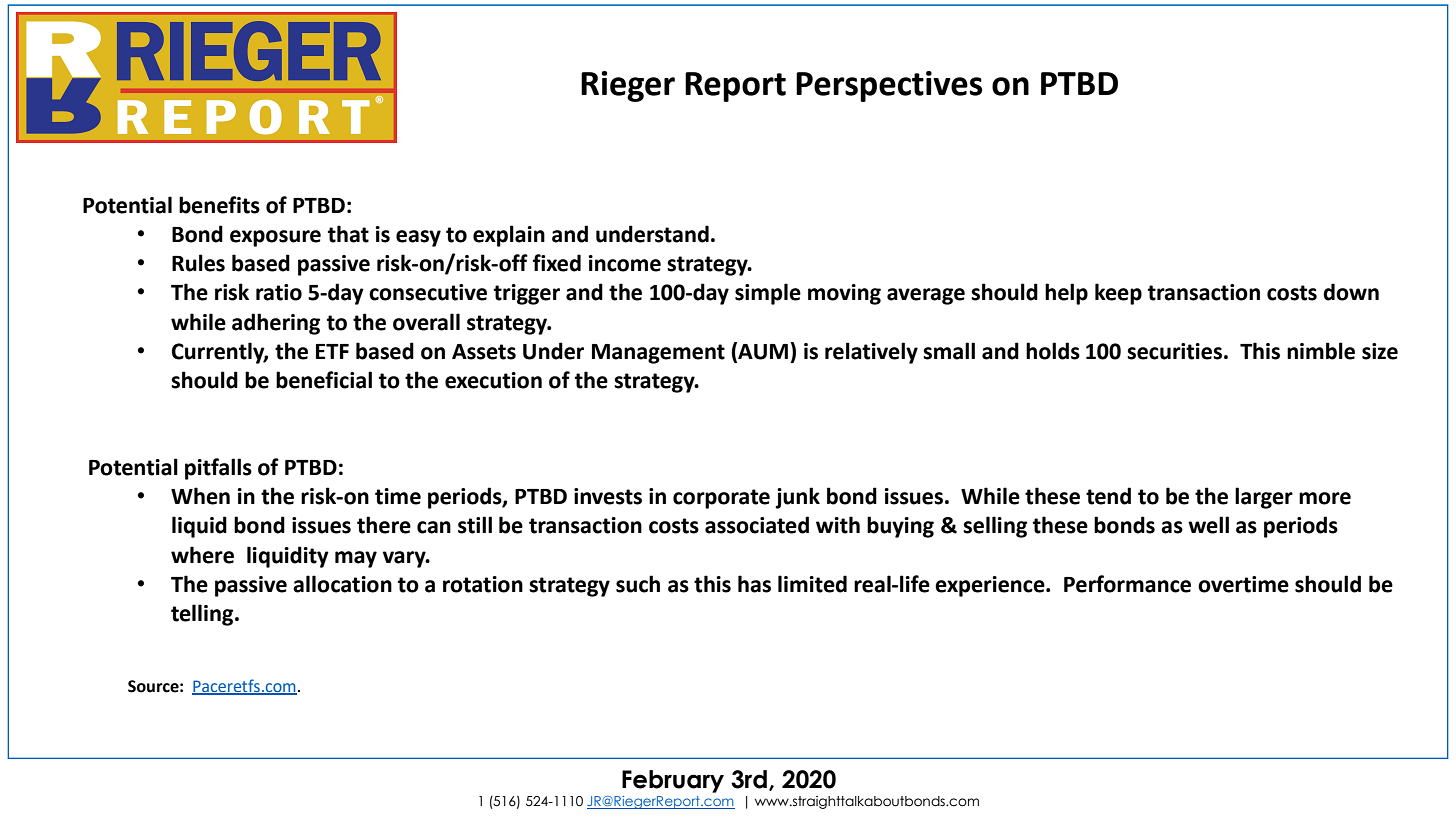 The width and height of the screenshot is (1456, 819). What do you see at coordinates (1127, 584) in the screenshot?
I see `Performance` at bounding box center [1127, 584].
